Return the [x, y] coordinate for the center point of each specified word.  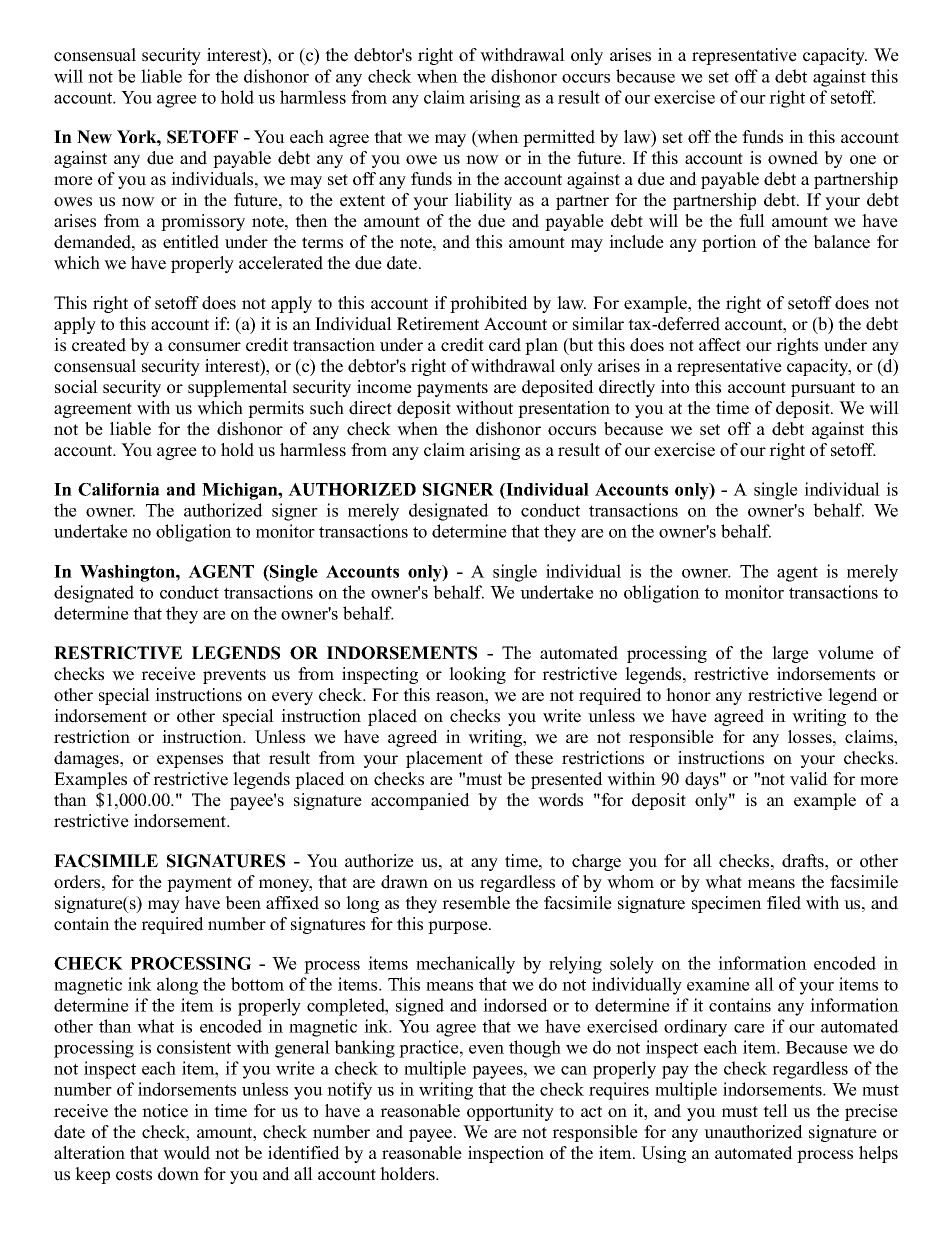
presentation [564, 409]
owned [793, 158]
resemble [476, 903]
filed [784, 903]
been [243, 903]
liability [483, 201]
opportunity [510, 1112]
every [292, 698]
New [94, 137]
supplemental [237, 388]
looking [477, 675]
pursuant [823, 389]
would [186, 1153]
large [790, 654]
